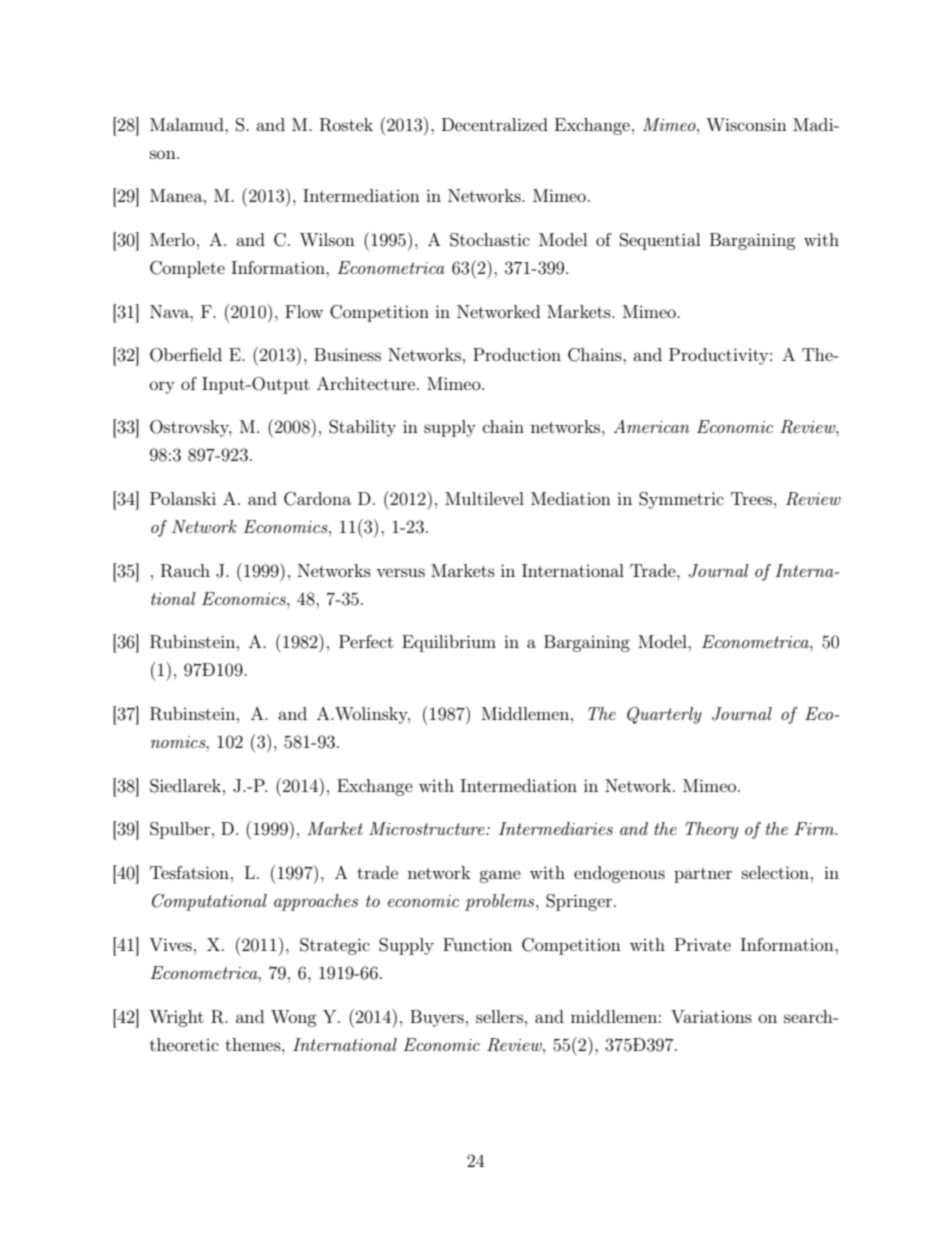 The image size is (952, 1233). What do you see at coordinates (293, 1018) in the screenshot?
I see `Wong` at bounding box center [293, 1018].
